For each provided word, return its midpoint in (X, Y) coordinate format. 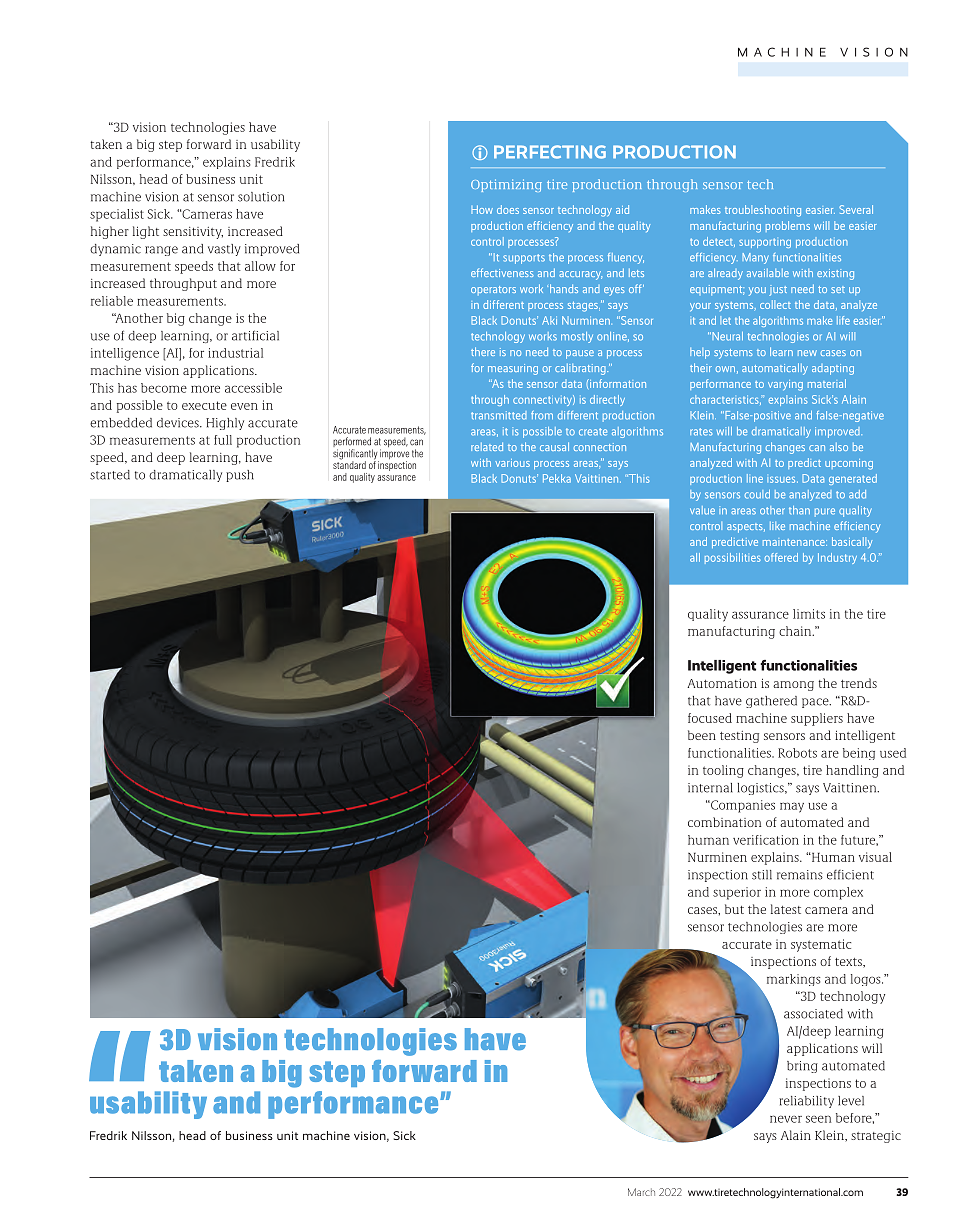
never (786, 1119)
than (799, 510)
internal (710, 788)
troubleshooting (763, 211)
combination (724, 822)
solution (261, 197)
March (641, 1192)
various (512, 463)
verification (766, 840)
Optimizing (506, 185)
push (240, 476)
